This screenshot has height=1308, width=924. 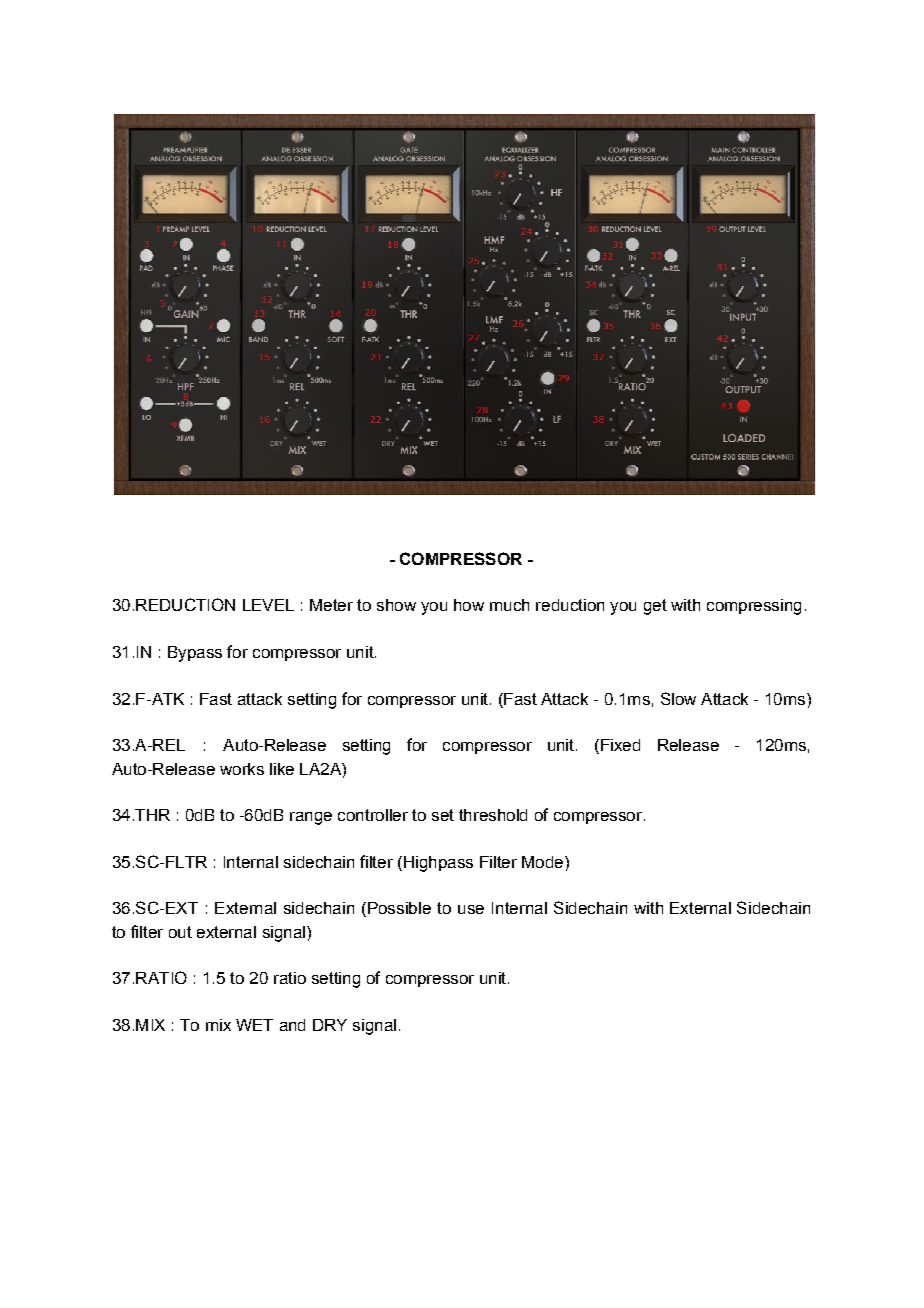 What do you see at coordinates (311, 818) in the screenshot?
I see `range` at bounding box center [311, 818].
